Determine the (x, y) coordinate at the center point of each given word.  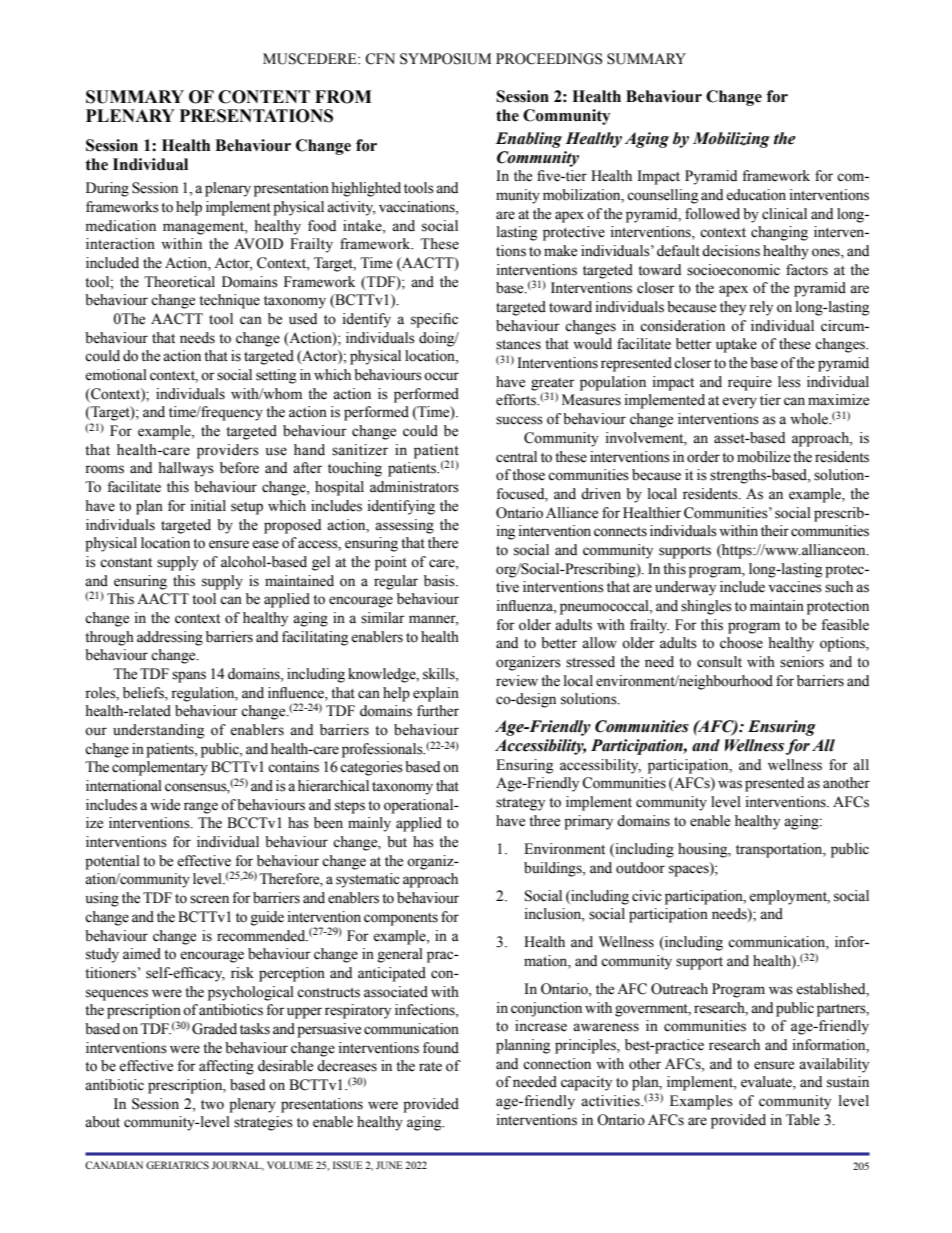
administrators (414, 487)
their (775, 531)
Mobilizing (731, 140)
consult (719, 662)
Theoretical (179, 282)
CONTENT (264, 97)
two (212, 1105)
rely (761, 308)
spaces (690, 870)
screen (209, 899)
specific (434, 320)
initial (208, 505)
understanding (158, 731)
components (401, 919)
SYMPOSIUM (445, 59)
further (438, 711)
